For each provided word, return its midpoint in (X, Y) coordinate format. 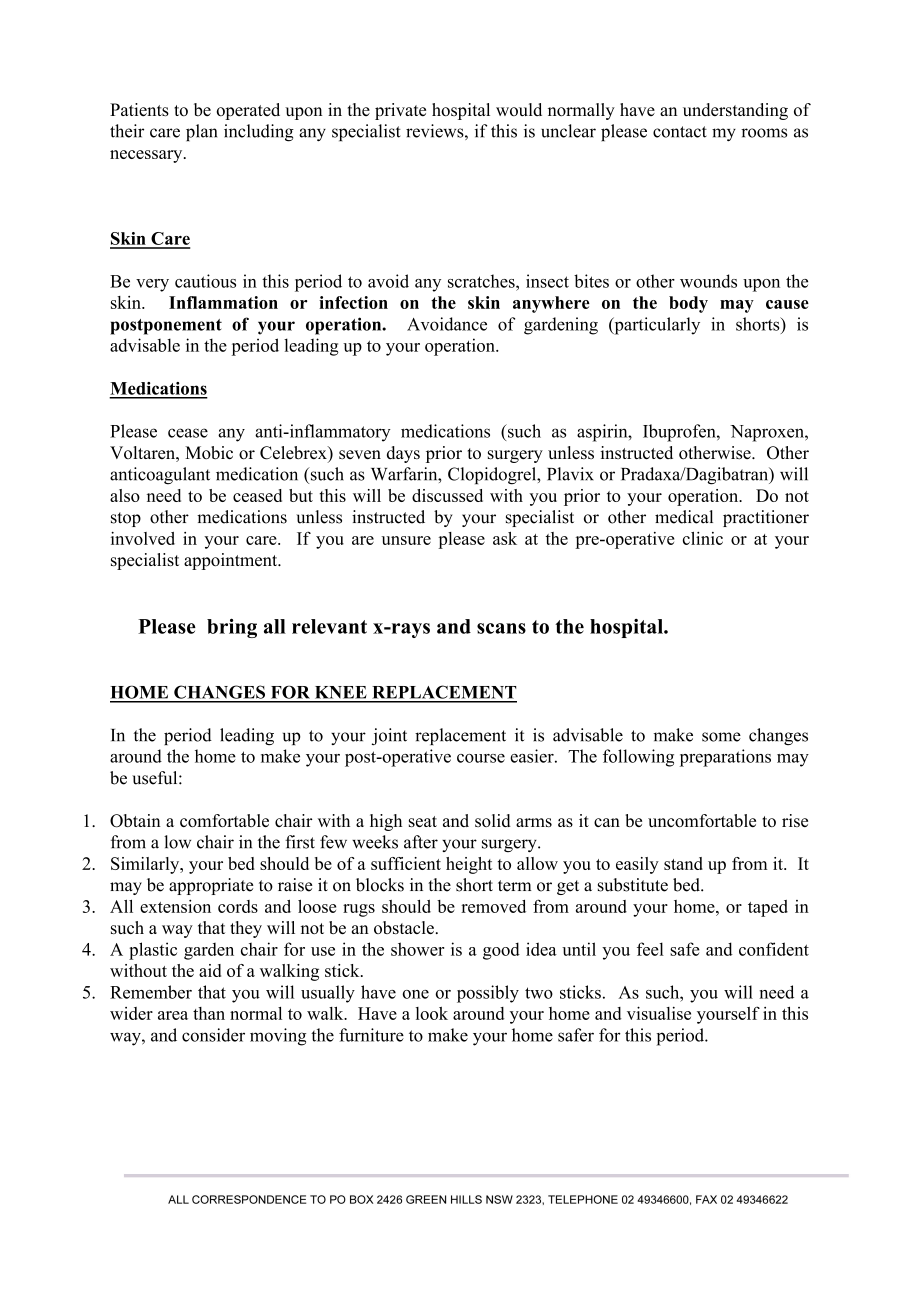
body (688, 304)
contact (680, 132)
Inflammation (223, 302)
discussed (447, 495)
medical (684, 517)
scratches (482, 281)
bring (232, 628)
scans (501, 628)
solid (493, 820)
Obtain (135, 821)
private (400, 111)
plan (201, 132)
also (125, 495)
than (209, 1013)
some (721, 737)
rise (795, 820)
